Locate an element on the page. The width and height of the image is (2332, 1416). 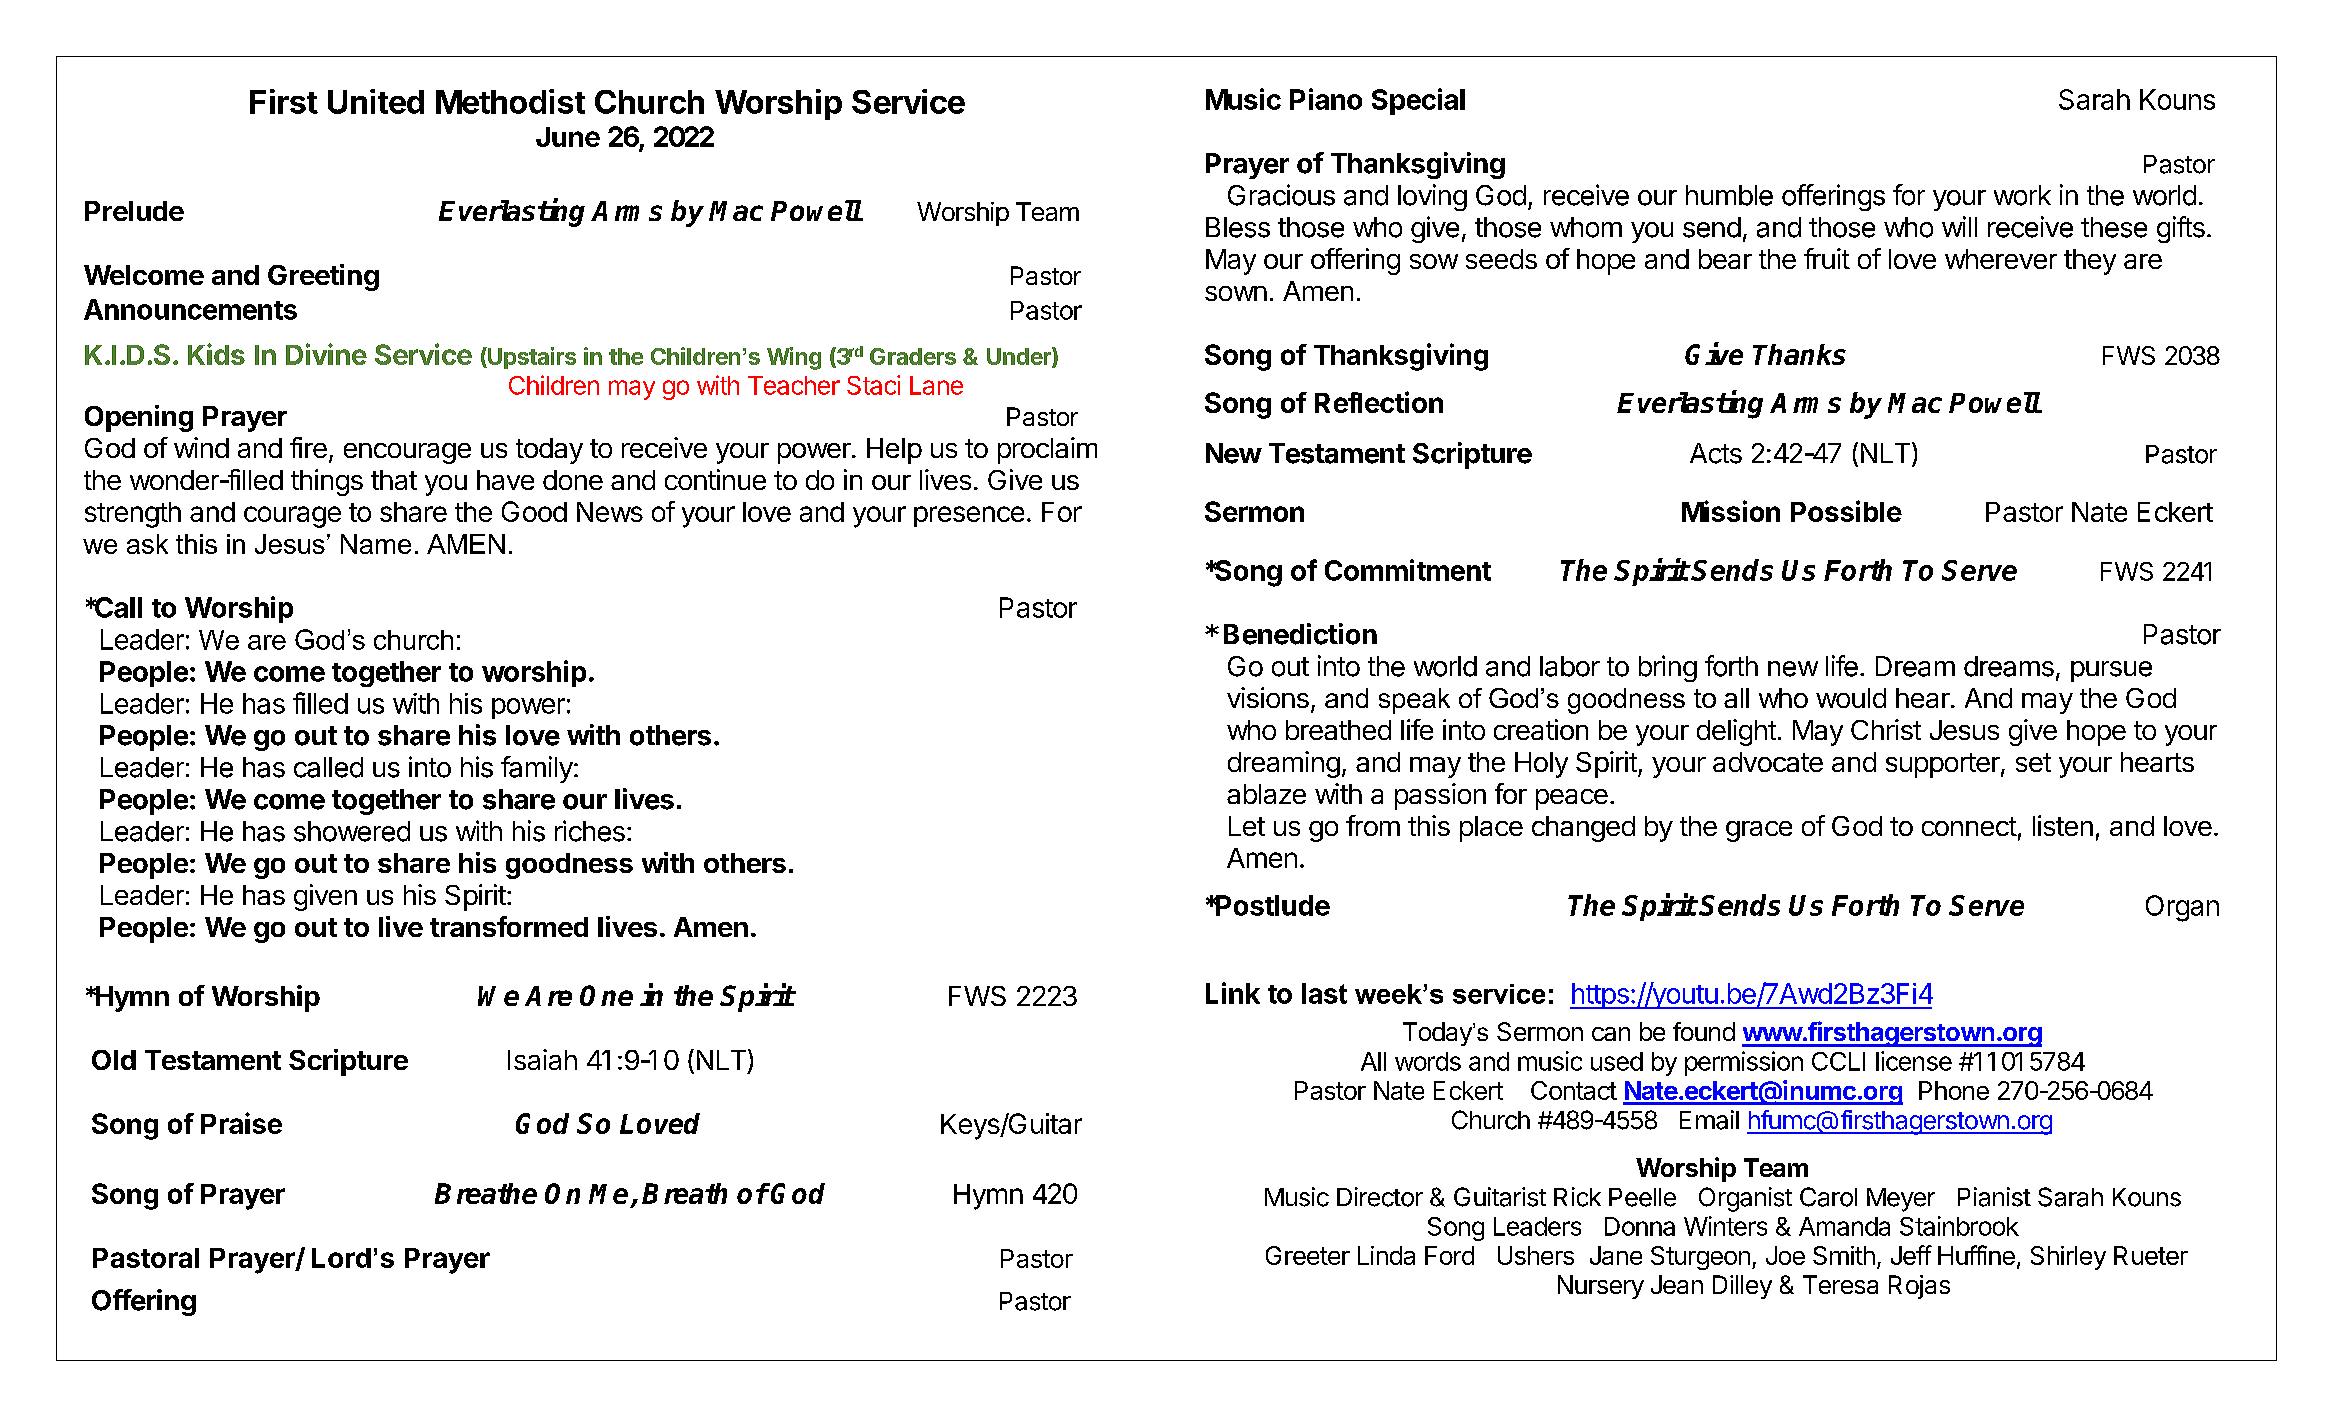
Gracious is located at coordinates (1281, 195).
